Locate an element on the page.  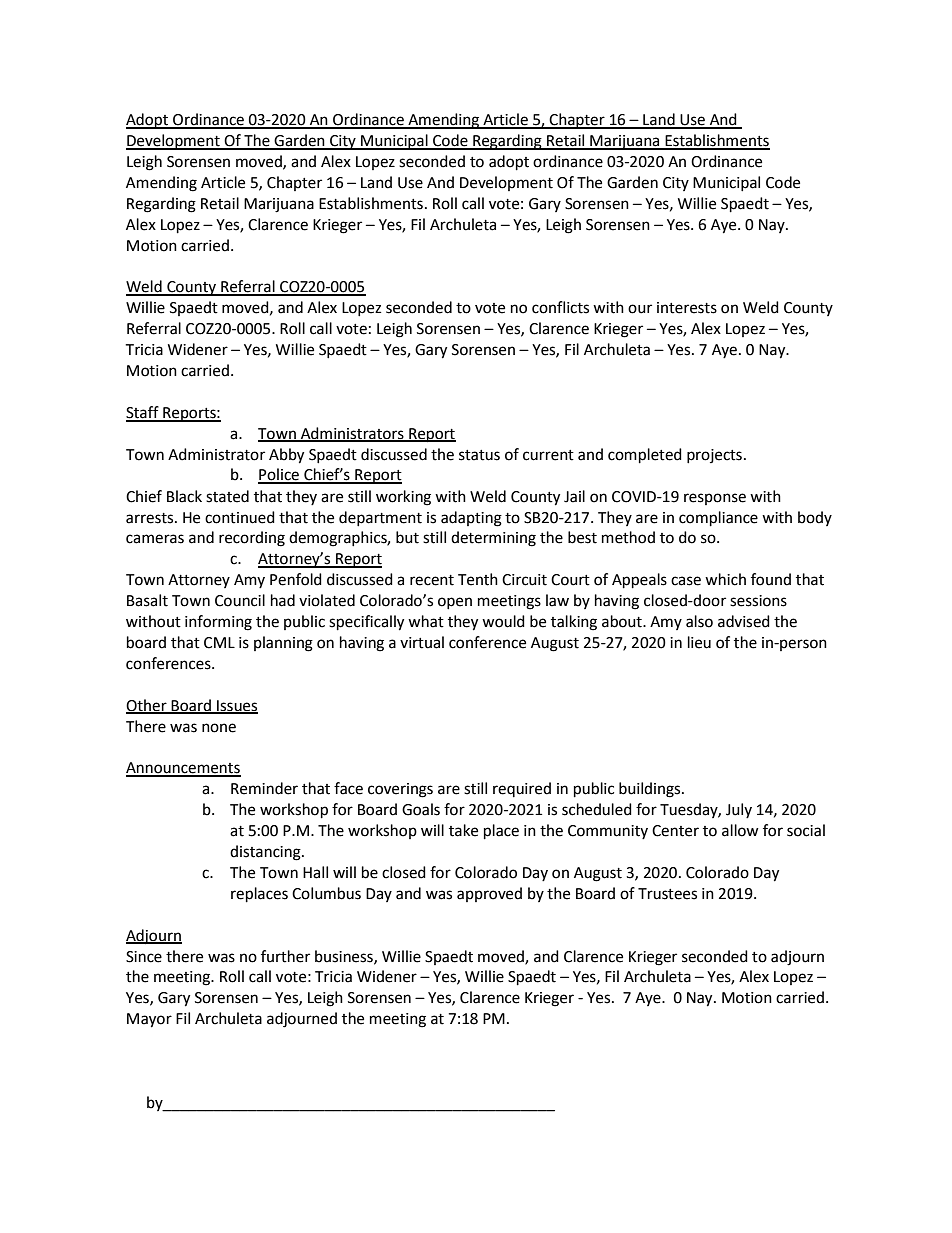
lieu is located at coordinates (699, 642).
